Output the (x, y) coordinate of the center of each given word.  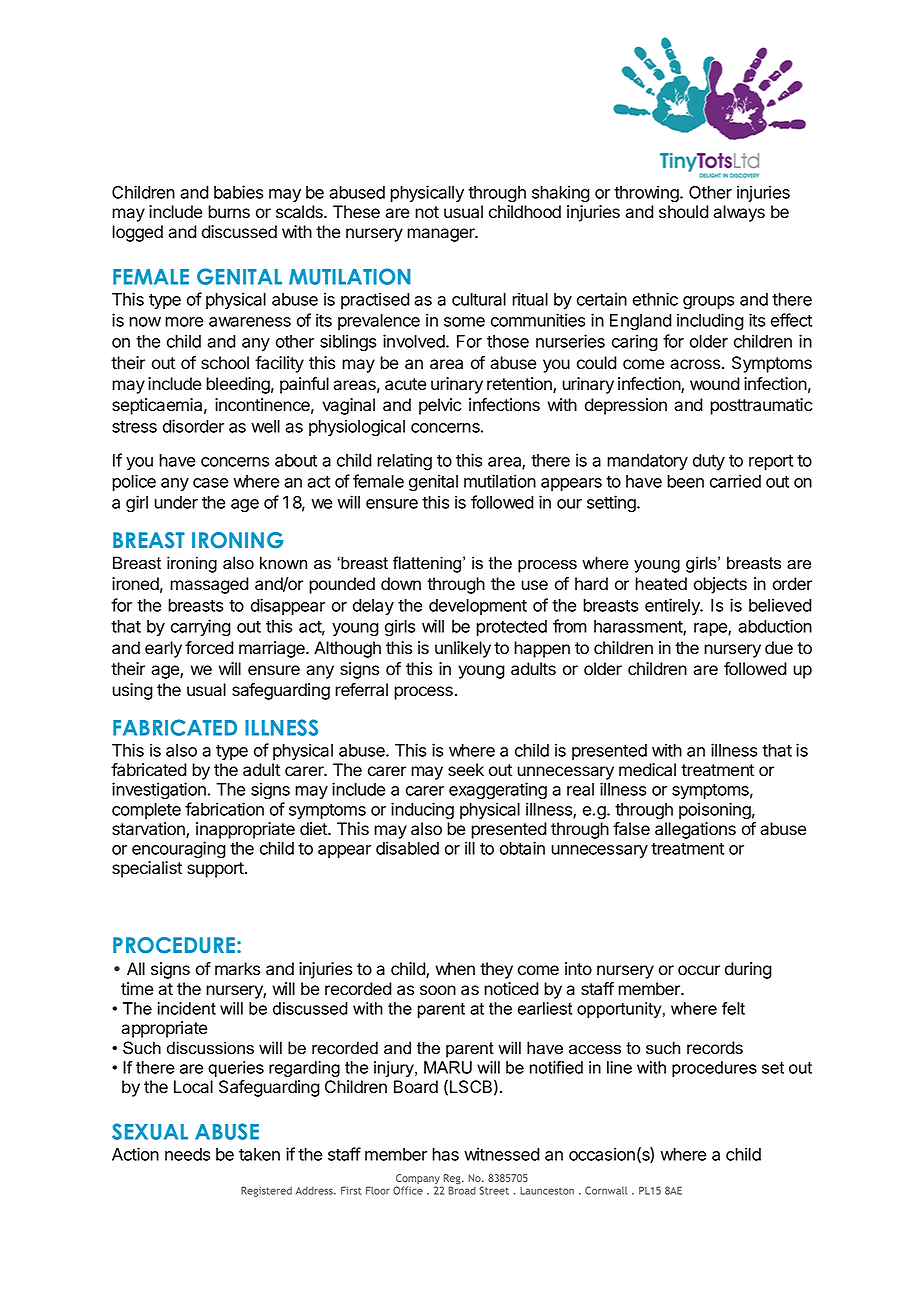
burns (229, 212)
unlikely (463, 649)
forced (209, 648)
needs (187, 1154)
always (739, 213)
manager (442, 235)
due (779, 648)
